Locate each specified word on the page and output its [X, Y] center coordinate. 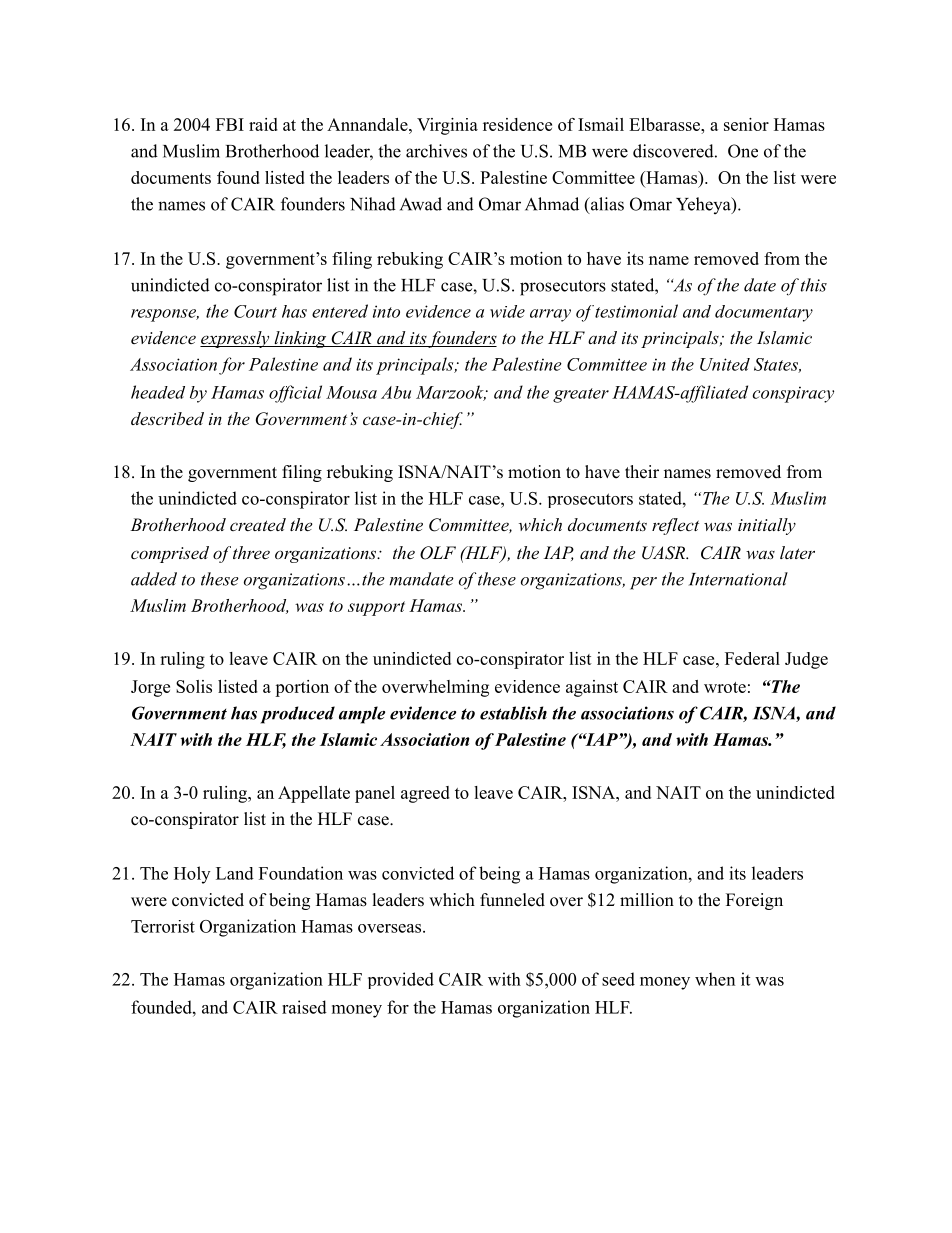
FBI [230, 124]
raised [304, 1007]
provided [401, 980]
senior [746, 124]
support [376, 608]
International [738, 579]
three [251, 552]
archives [436, 151]
